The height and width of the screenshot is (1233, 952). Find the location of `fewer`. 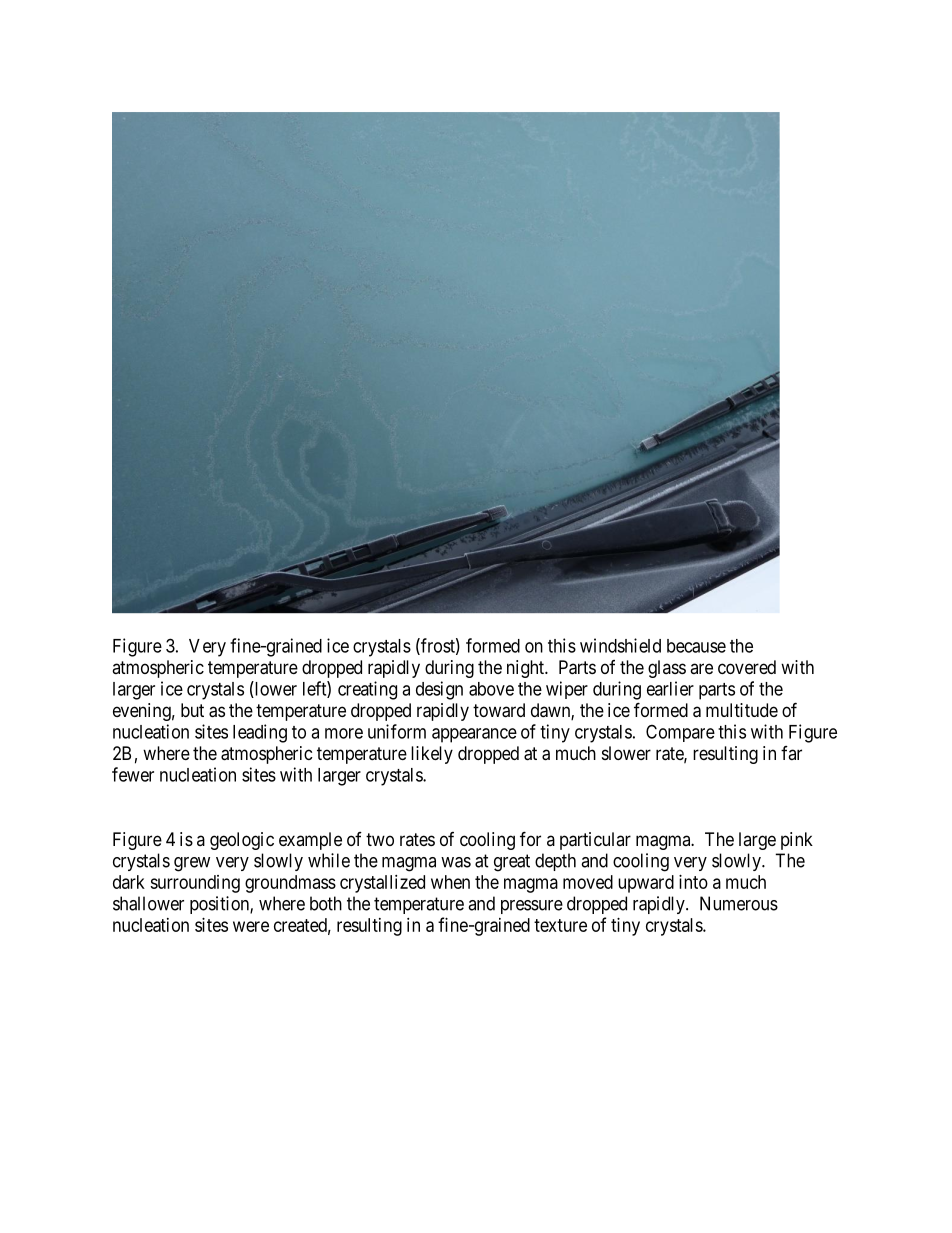

fewer is located at coordinates (133, 774).
